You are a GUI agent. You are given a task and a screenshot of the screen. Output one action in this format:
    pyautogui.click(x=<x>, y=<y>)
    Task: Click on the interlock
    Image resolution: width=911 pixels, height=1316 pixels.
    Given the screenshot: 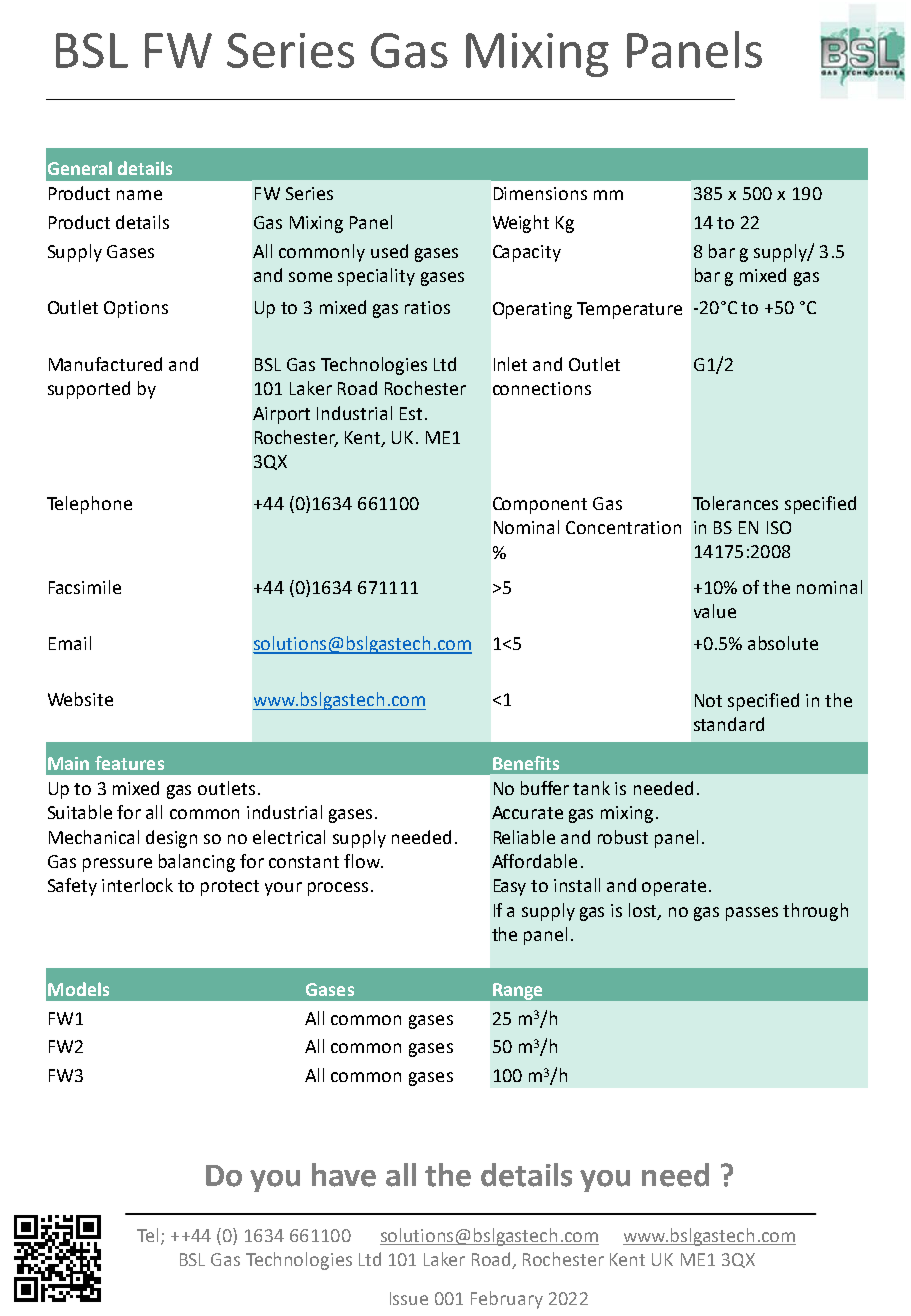 What is the action you would take?
    pyautogui.click(x=137, y=885)
